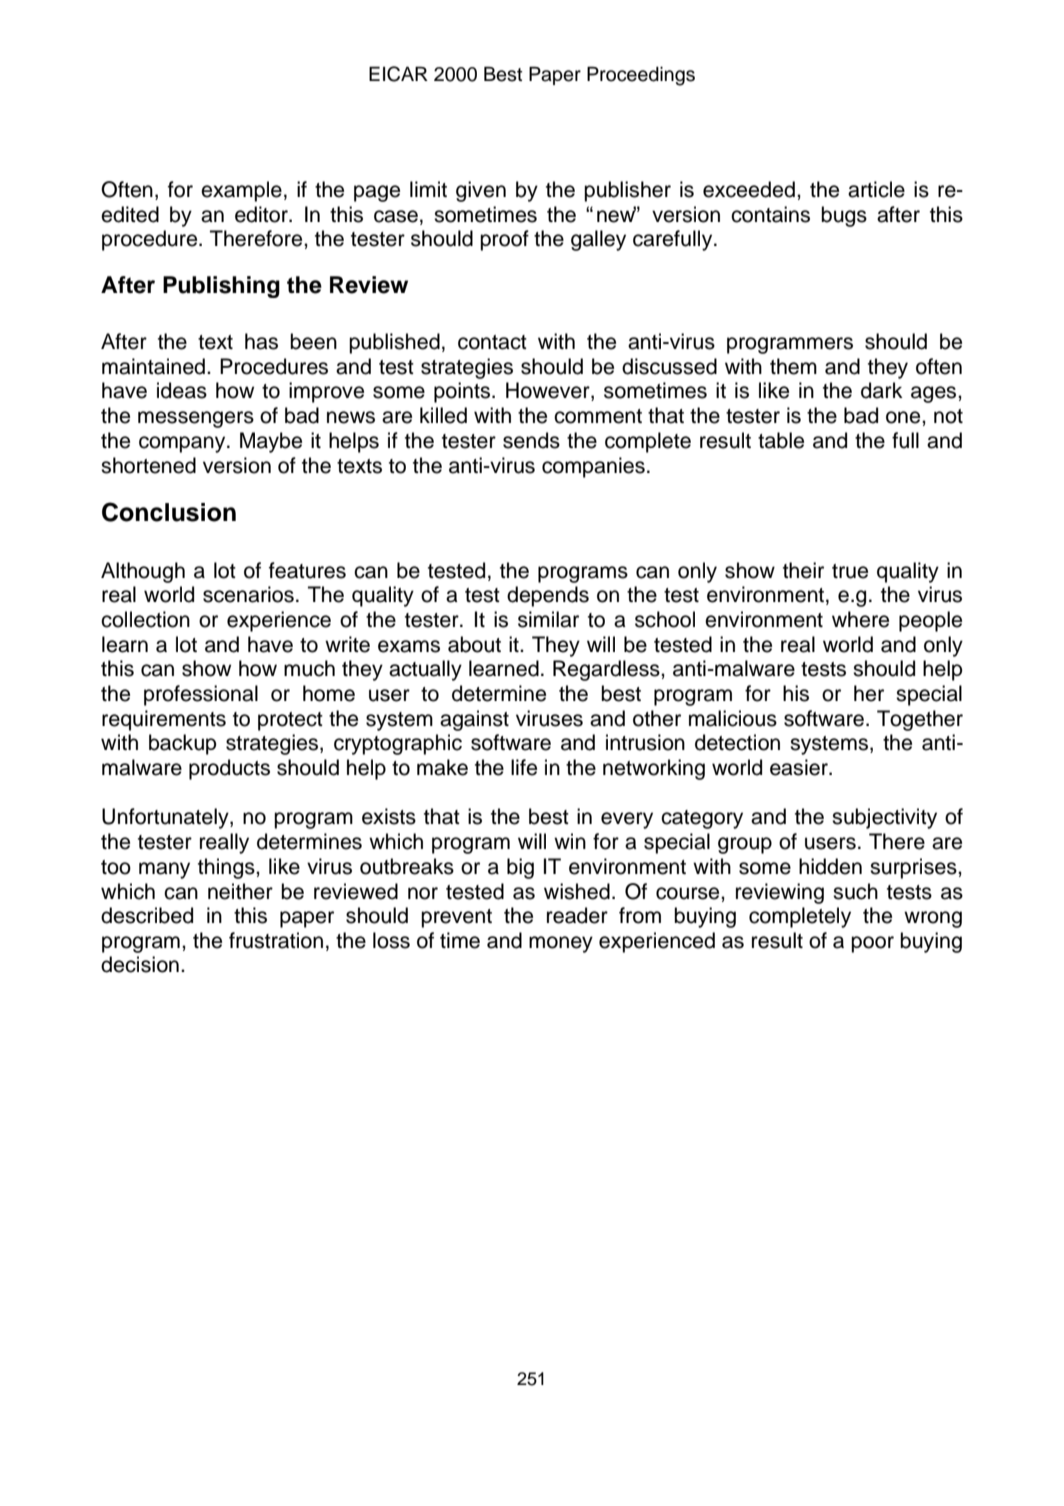 This page has height=1506, width=1064. Describe the element at coordinates (920, 720) in the page. I see `Together` at that location.
